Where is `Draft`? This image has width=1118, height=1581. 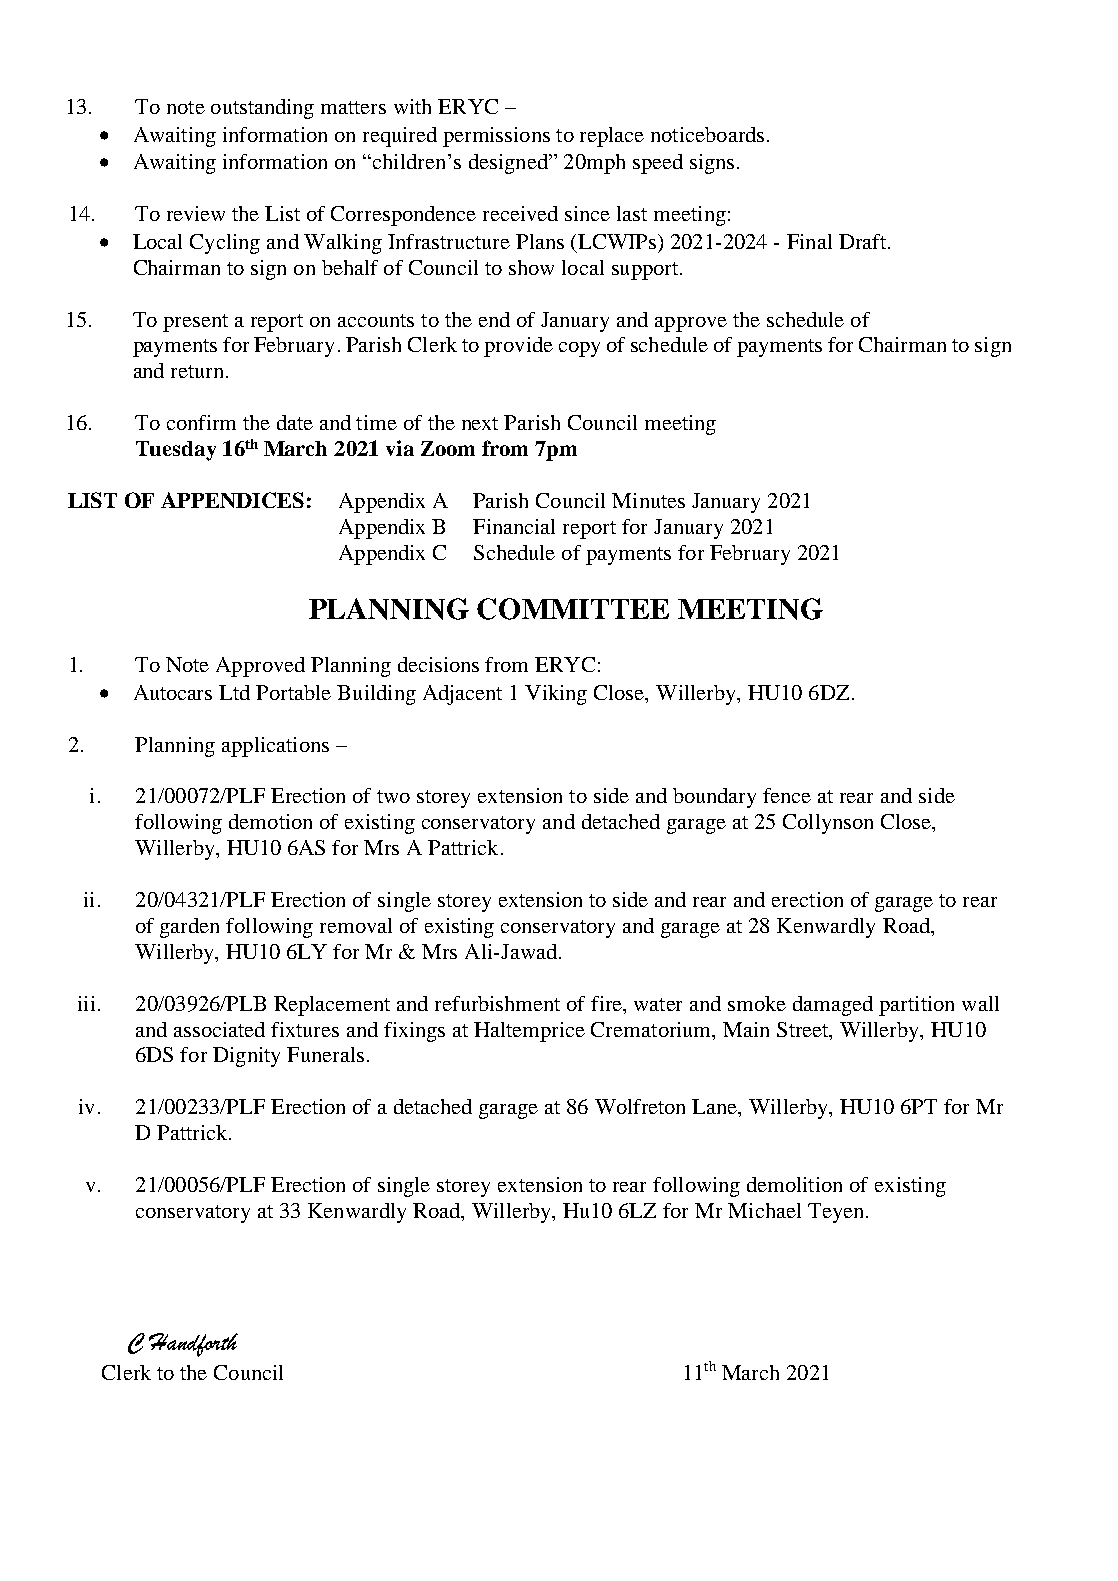 Draft is located at coordinates (862, 241).
